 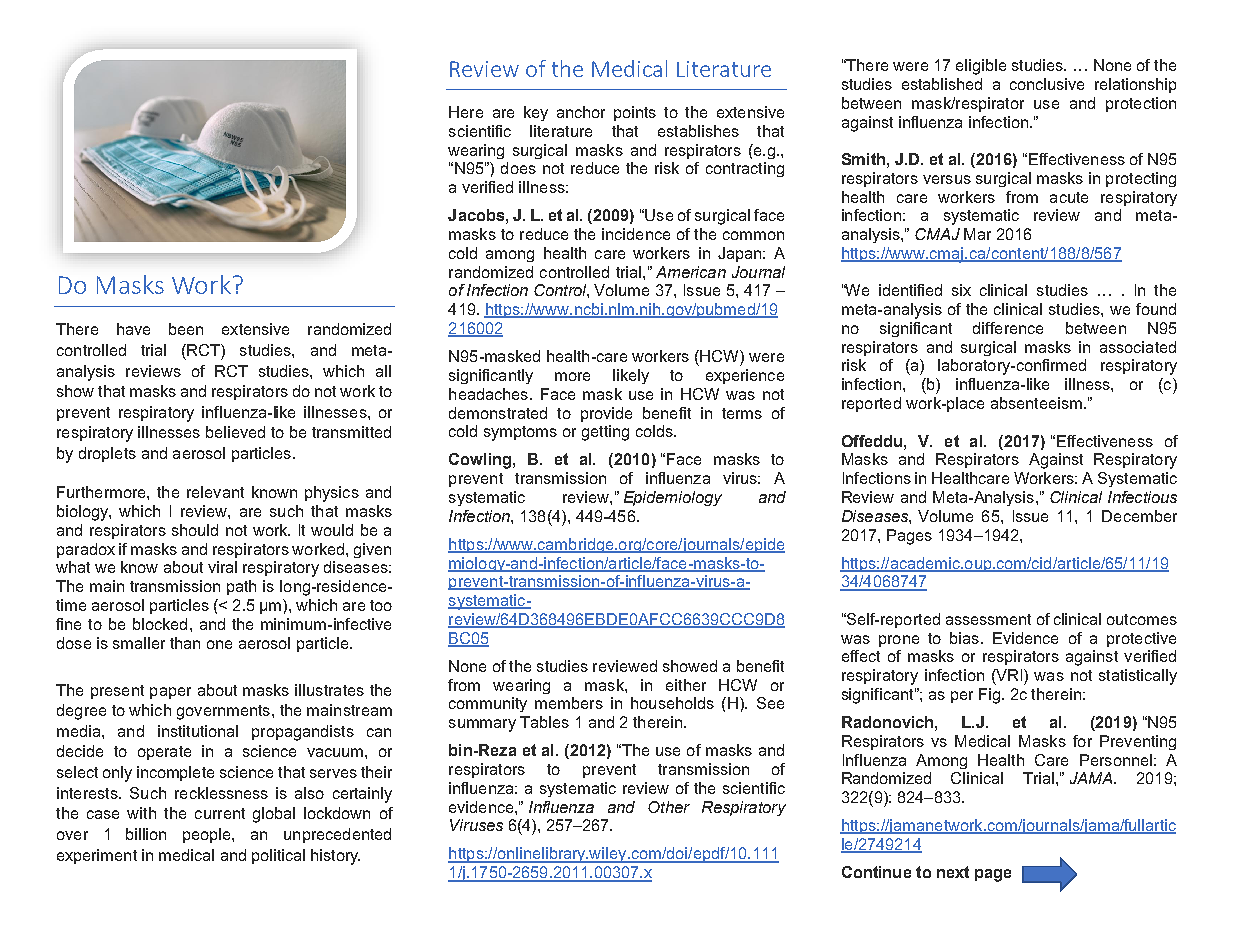 I want to click on too, so click(x=381, y=605).
